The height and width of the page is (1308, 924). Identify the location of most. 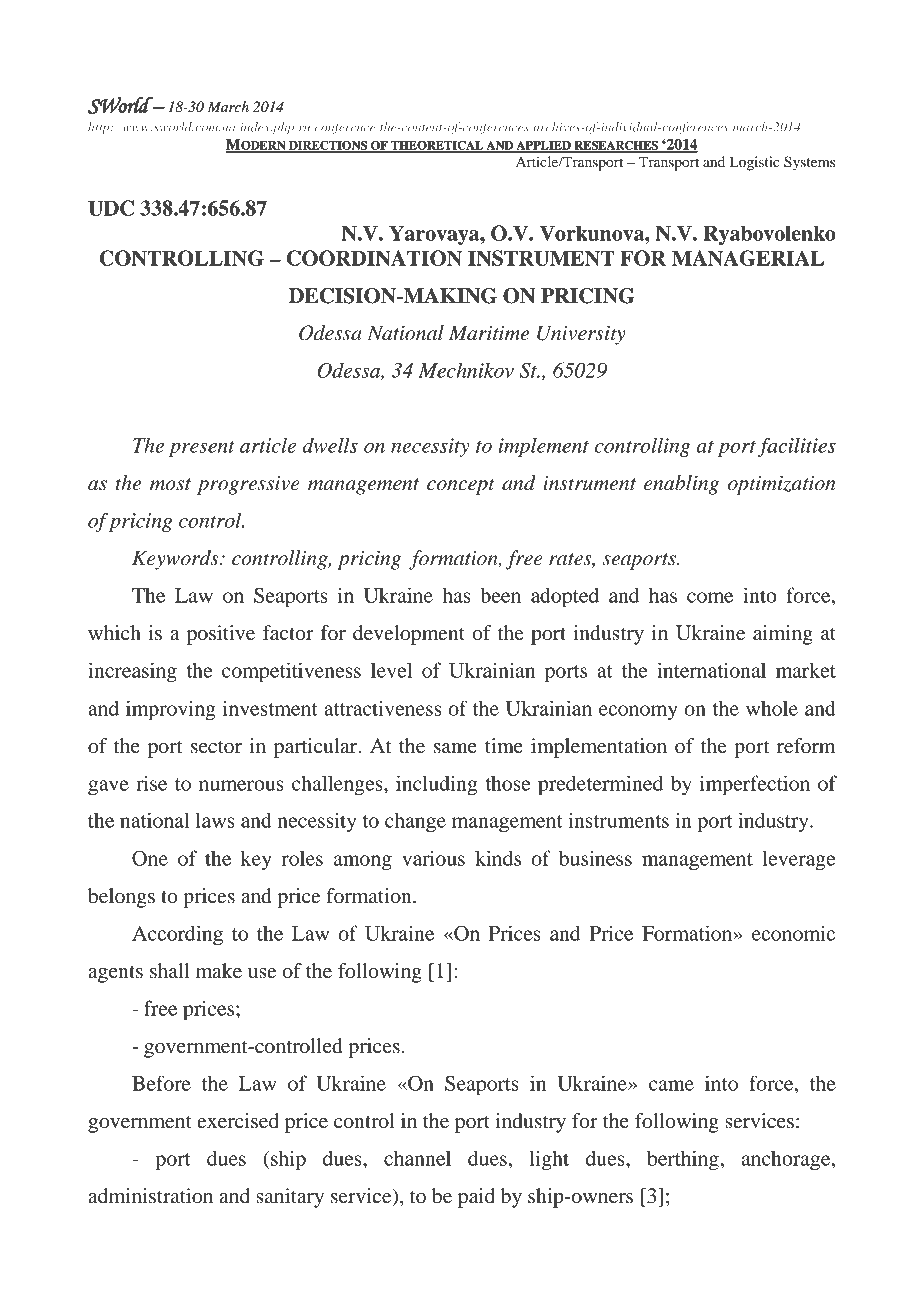
(170, 484).
